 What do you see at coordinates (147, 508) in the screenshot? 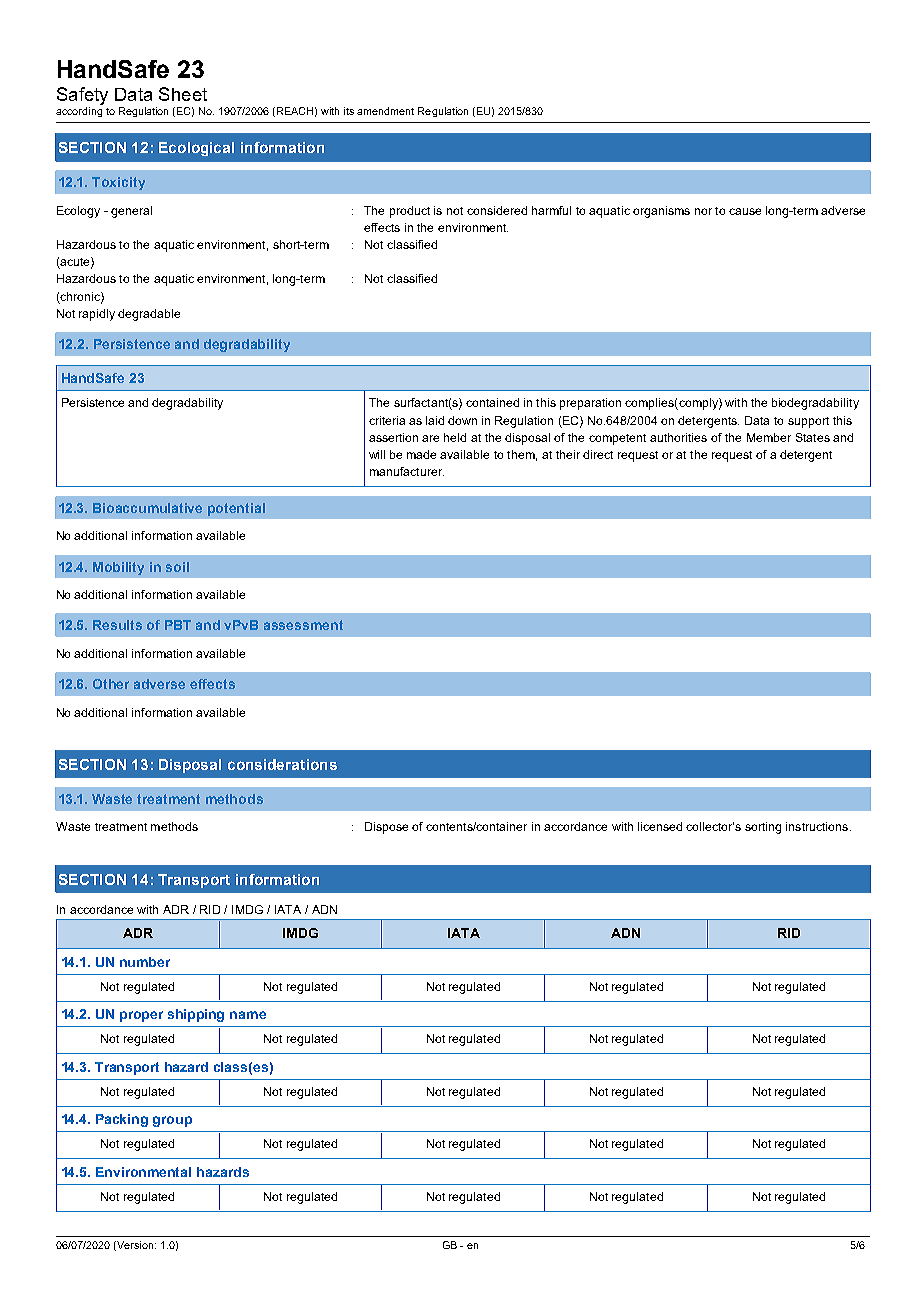
I see `Bioaccumulative` at bounding box center [147, 508].
